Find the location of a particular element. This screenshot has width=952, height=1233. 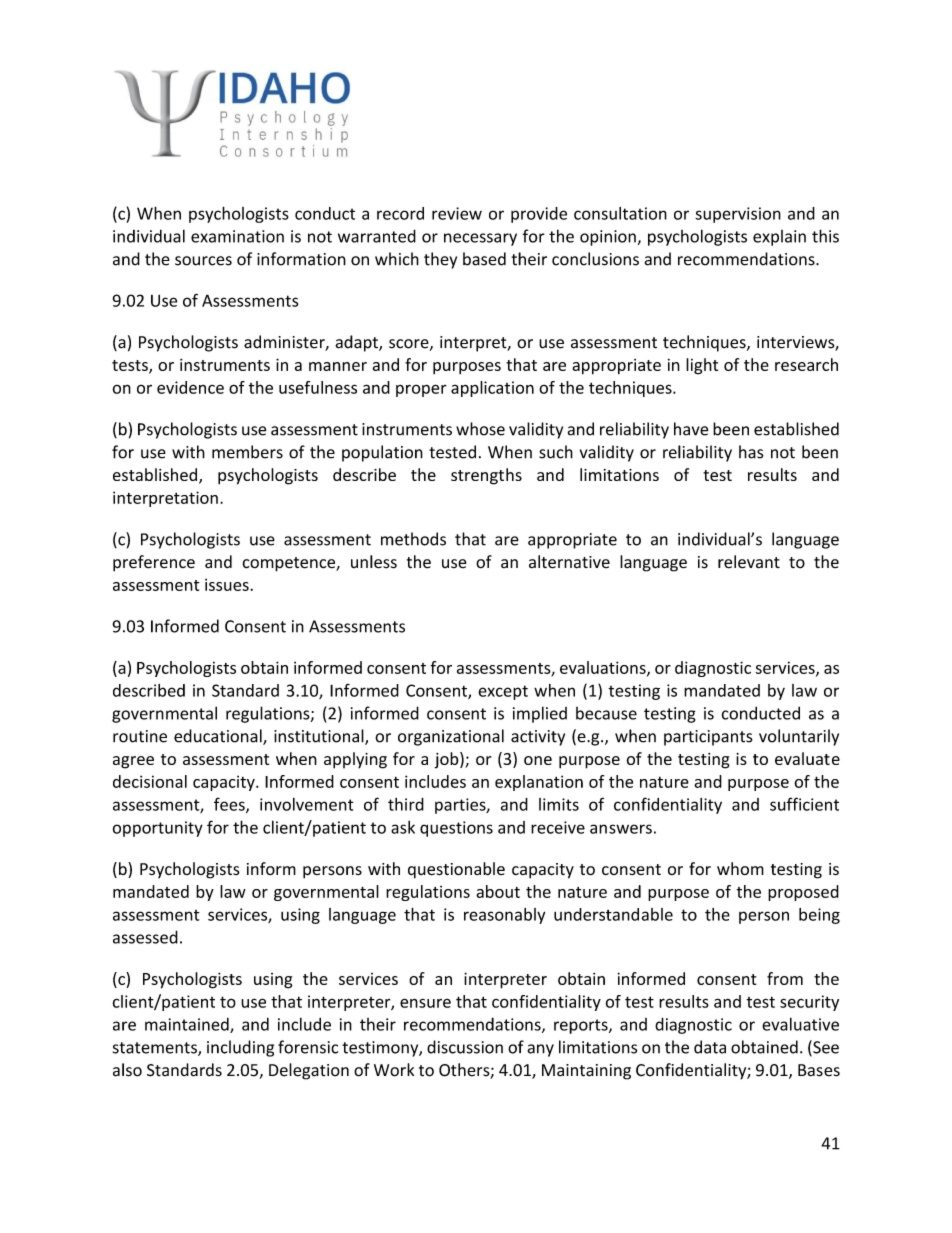

including is located at coordinates (240, 1048).
